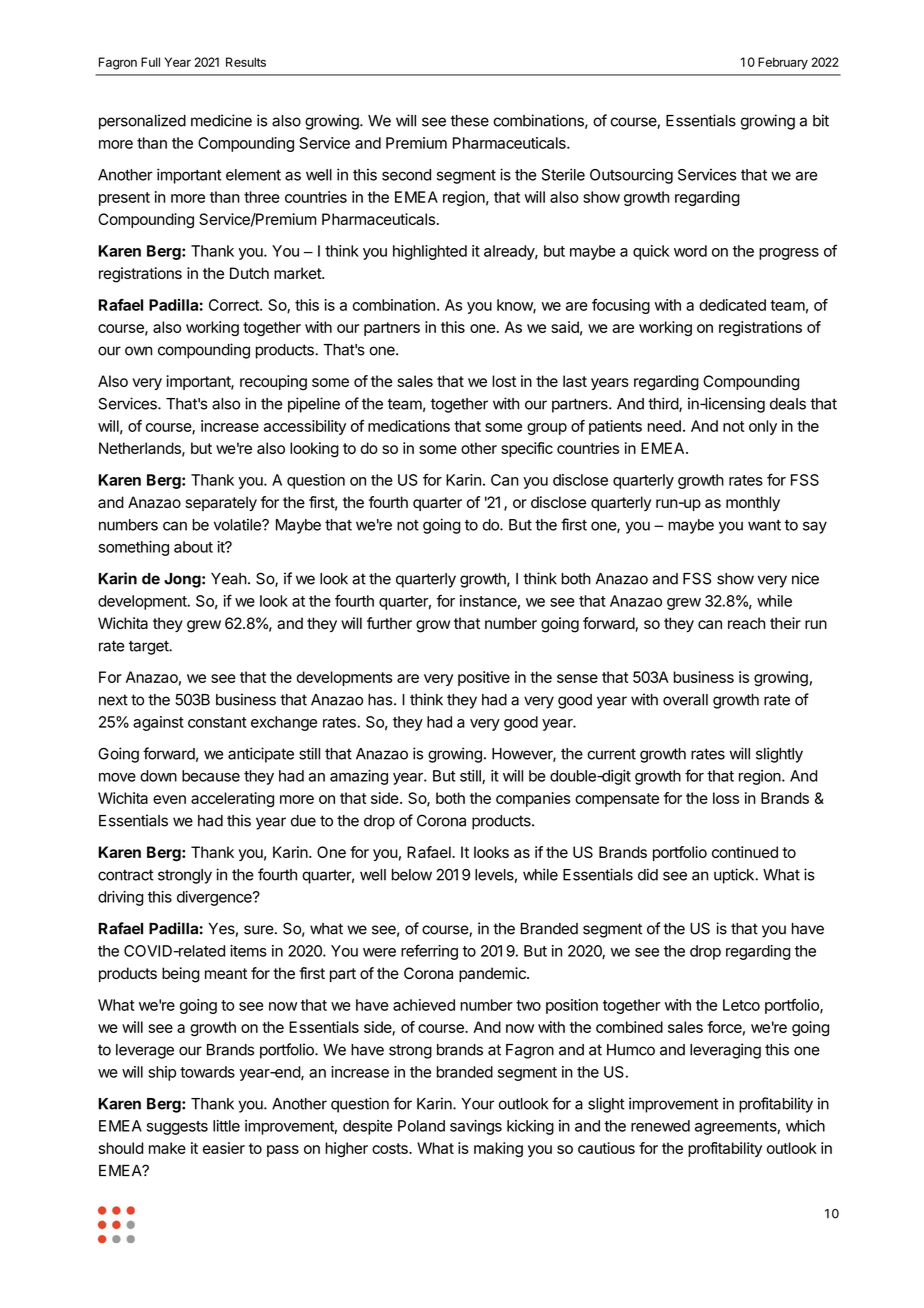  I want to click on monthly, so click(753, 503).
